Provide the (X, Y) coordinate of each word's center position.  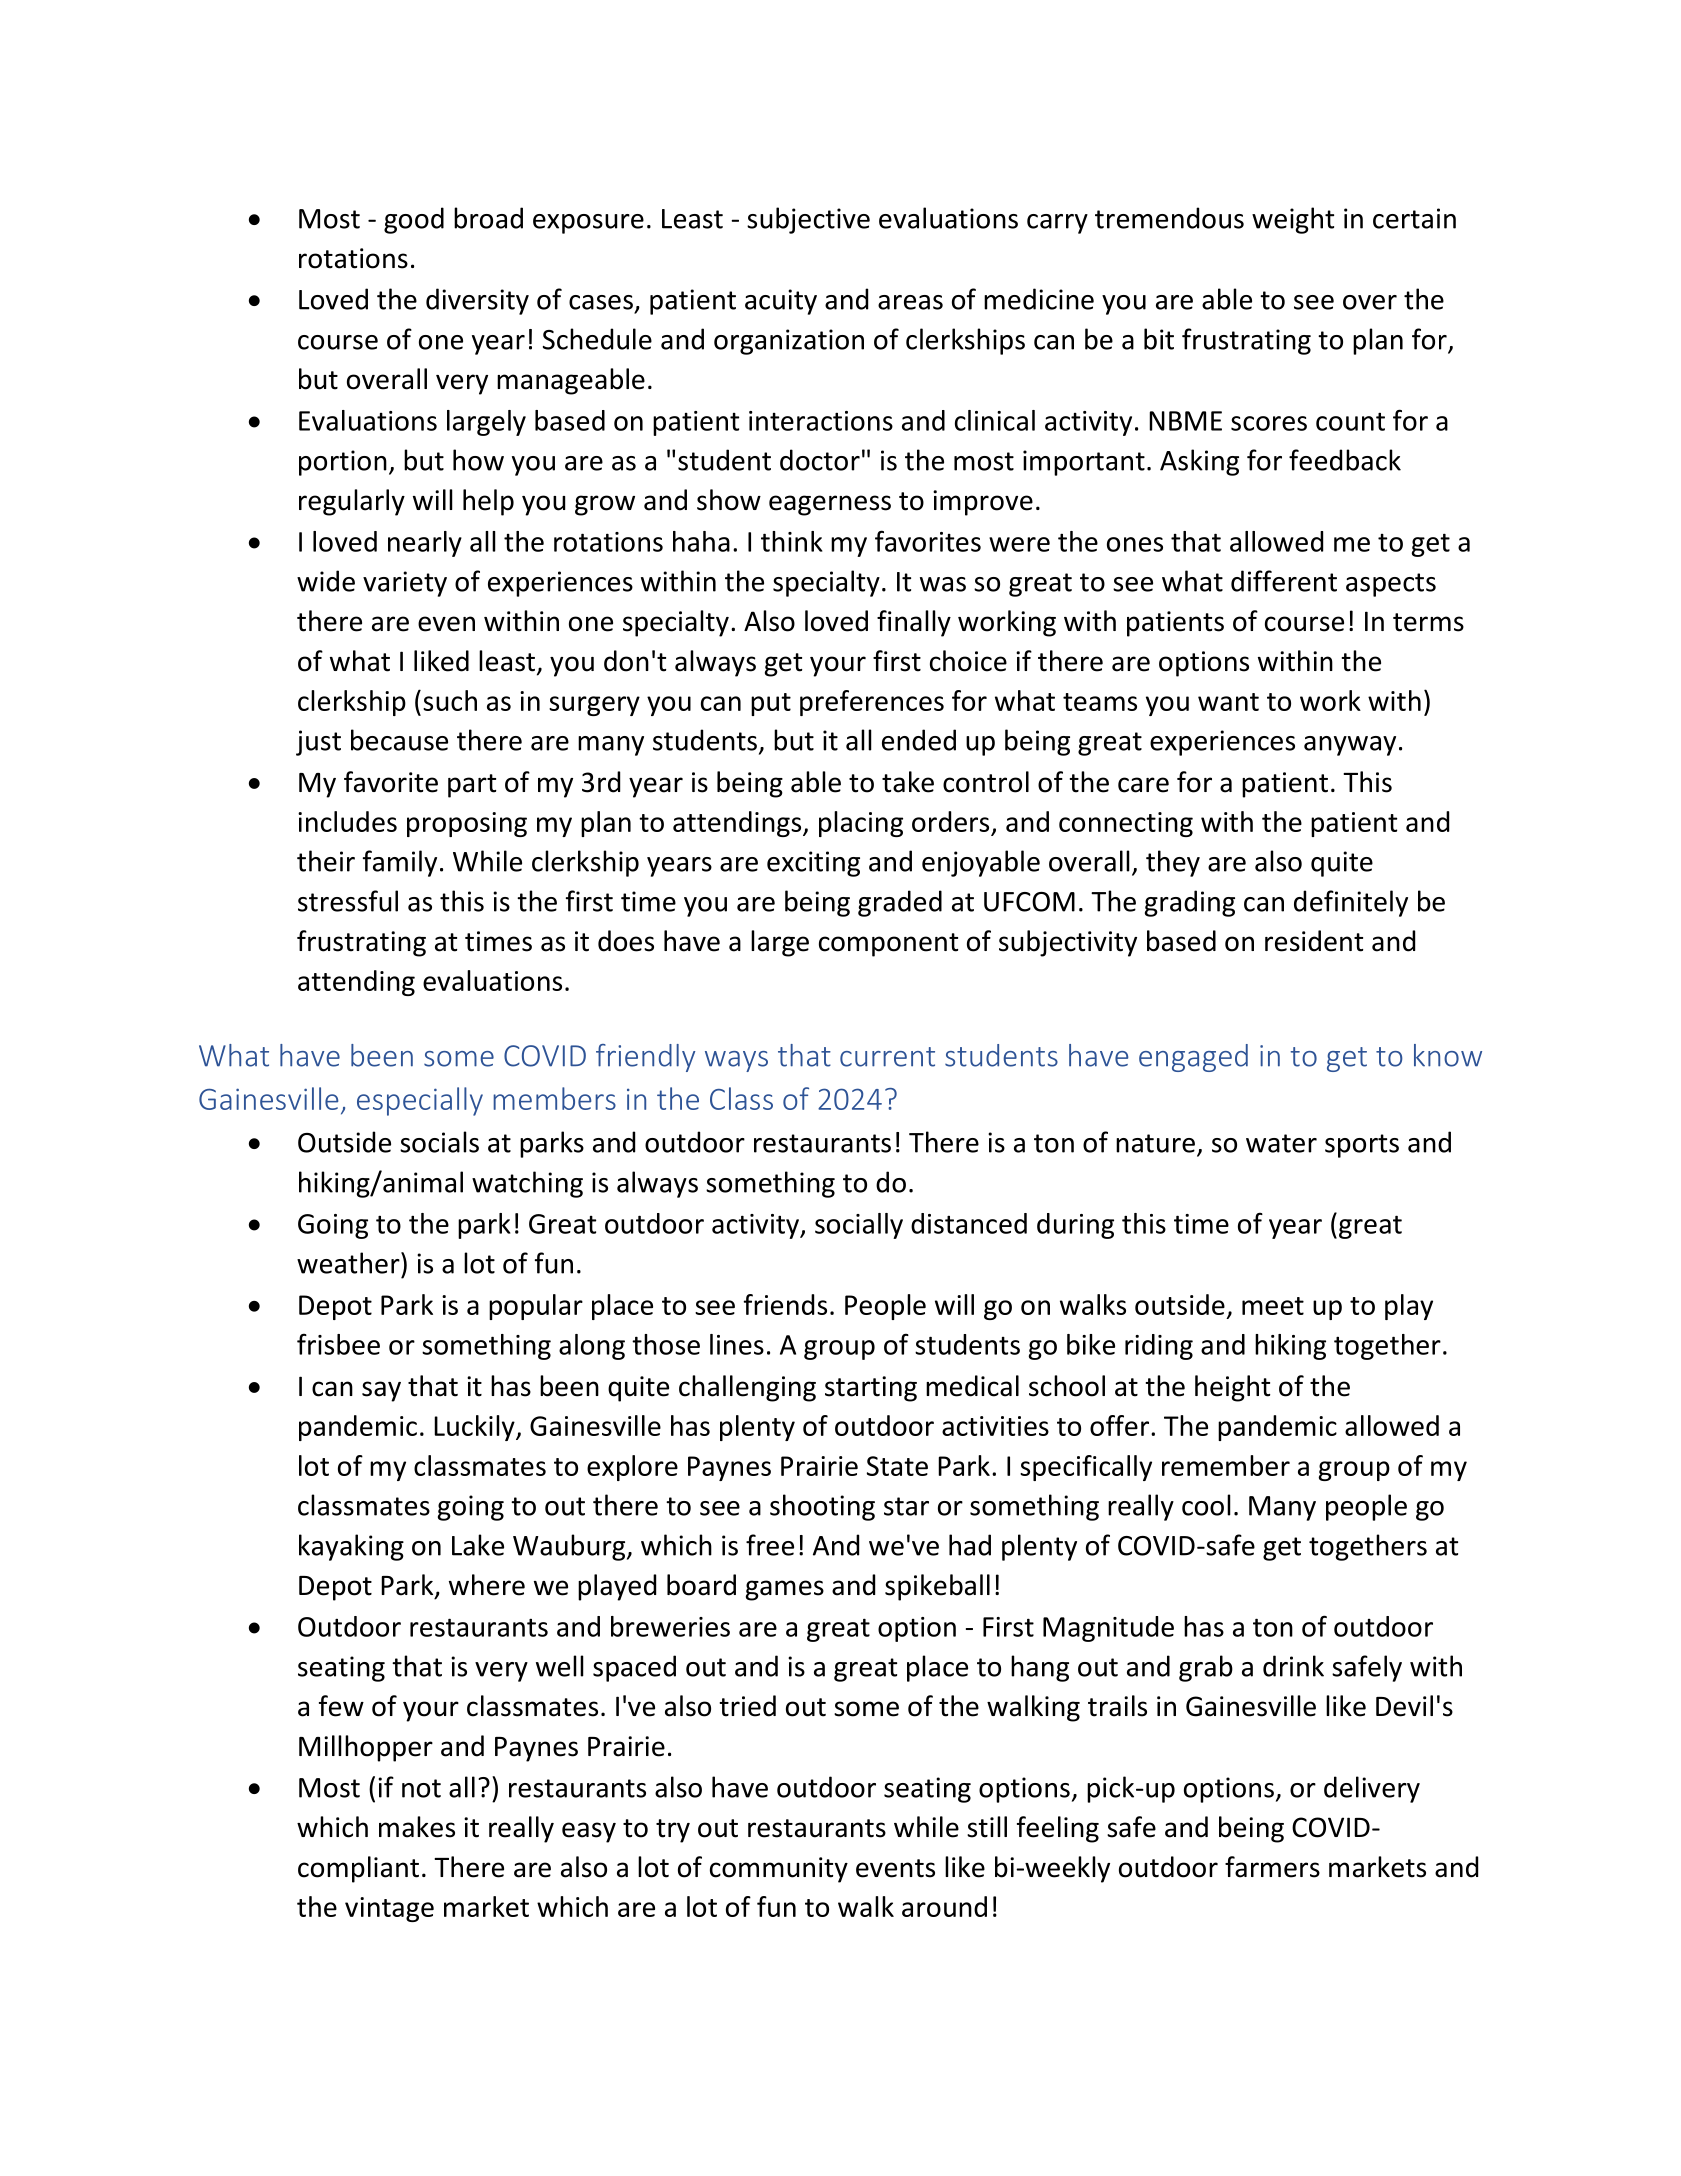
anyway (1350, 746)
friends (785, 1304)
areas (910, 302)
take (908, 782)
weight (1293, 220)
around (944, 1906)
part (472, 786)
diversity (477, 301)
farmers (1272, 1867)
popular (536, 1307)
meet (1273, 1306)
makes (417, 1827)
